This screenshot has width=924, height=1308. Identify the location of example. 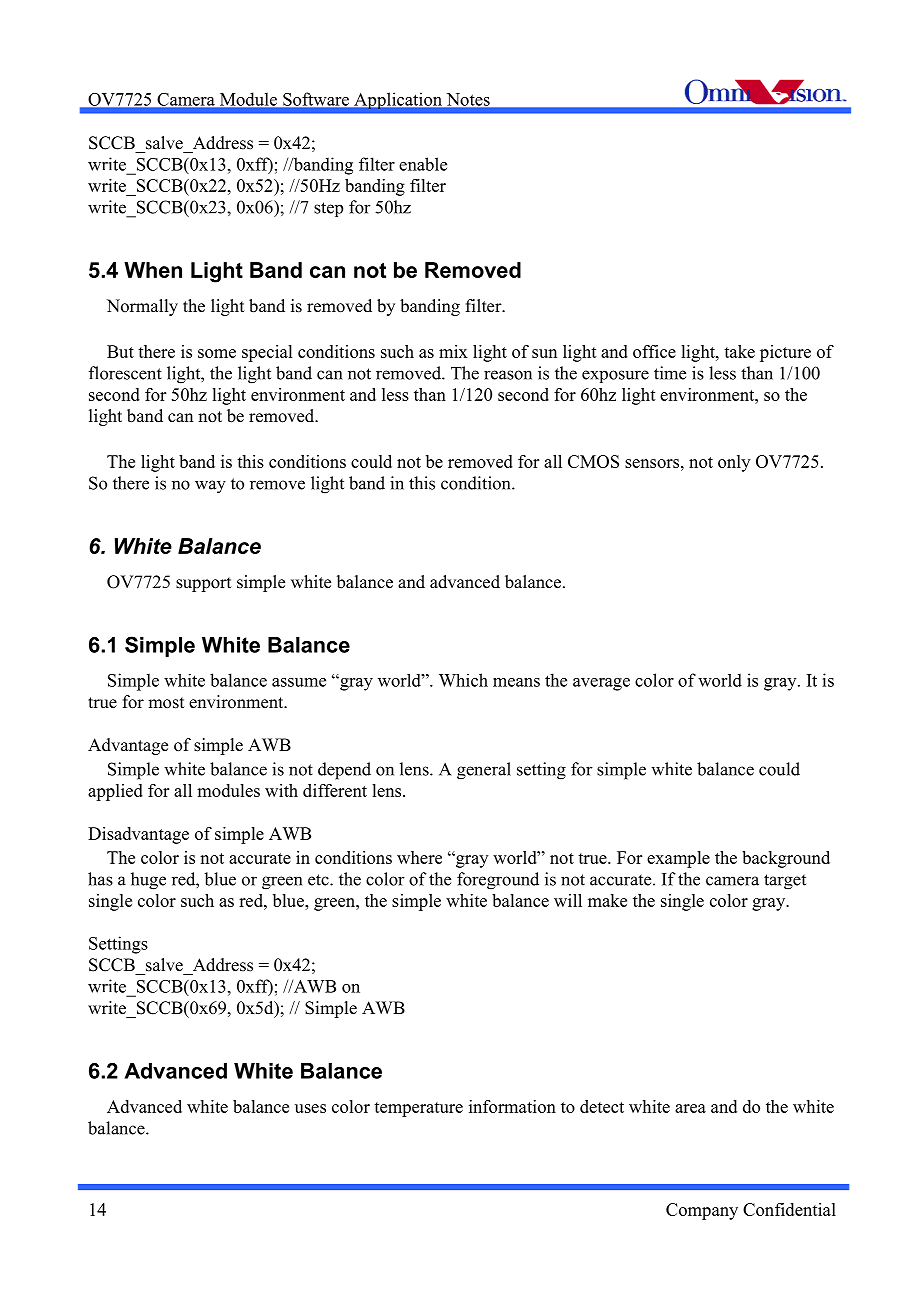
(678, 859).
